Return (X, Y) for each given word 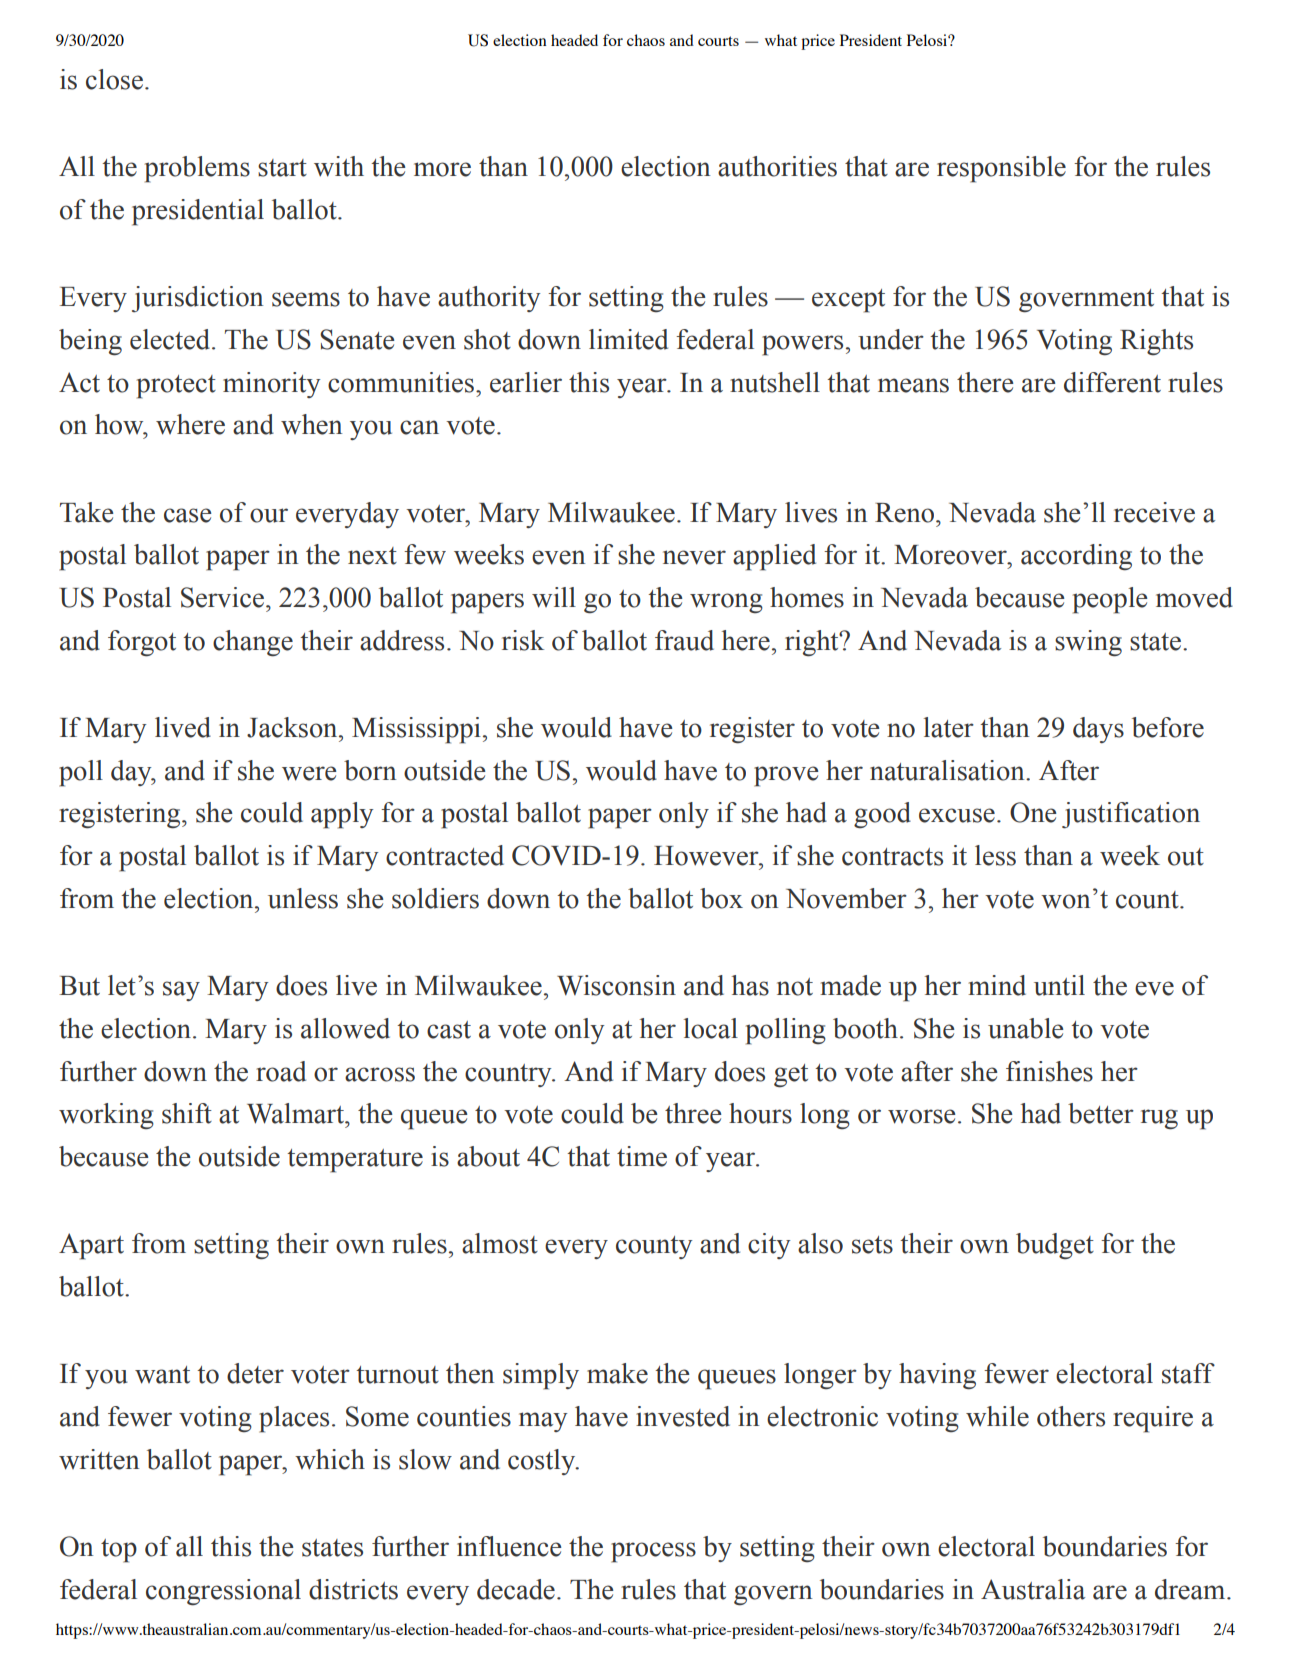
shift (187, 1113)
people (1110, 600)
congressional (223, 1592)
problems (197, 169)
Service (222, 597)
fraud (684, 640)
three (693, 1113)
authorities (777, 166)
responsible (1001, 169)
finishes (1049, 1071)
